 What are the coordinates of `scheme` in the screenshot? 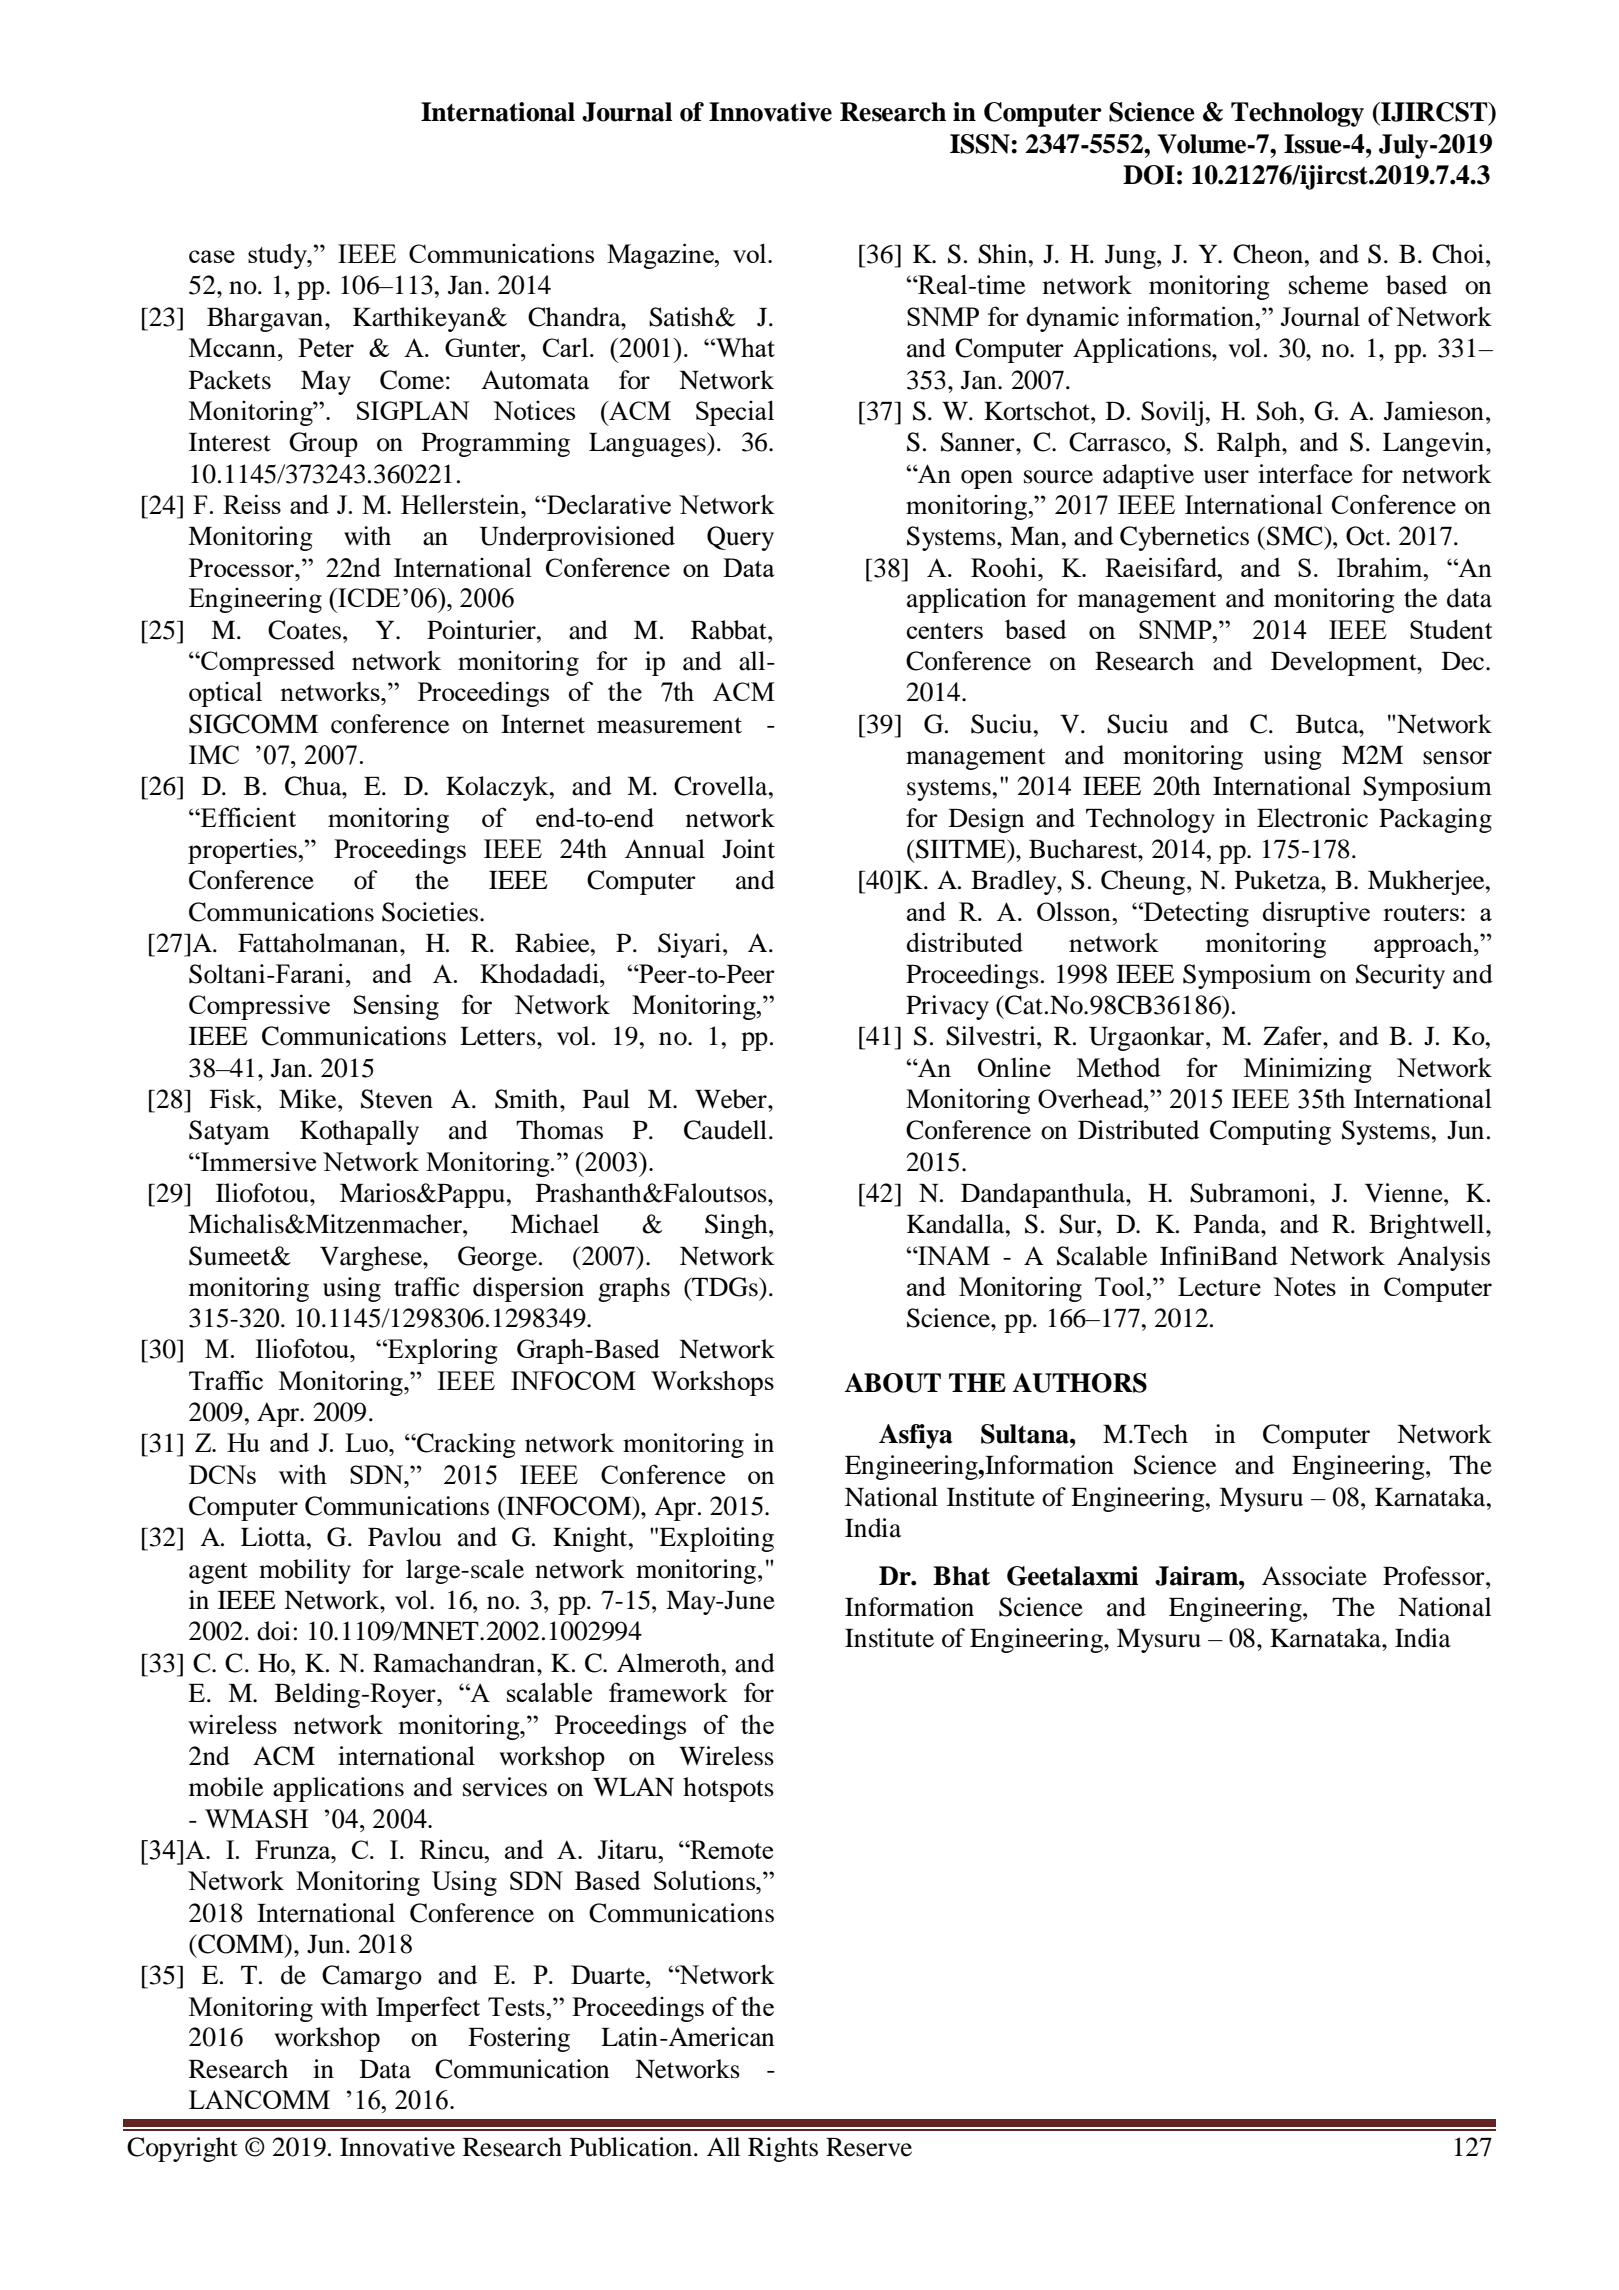 It's located at (1328, 285).
